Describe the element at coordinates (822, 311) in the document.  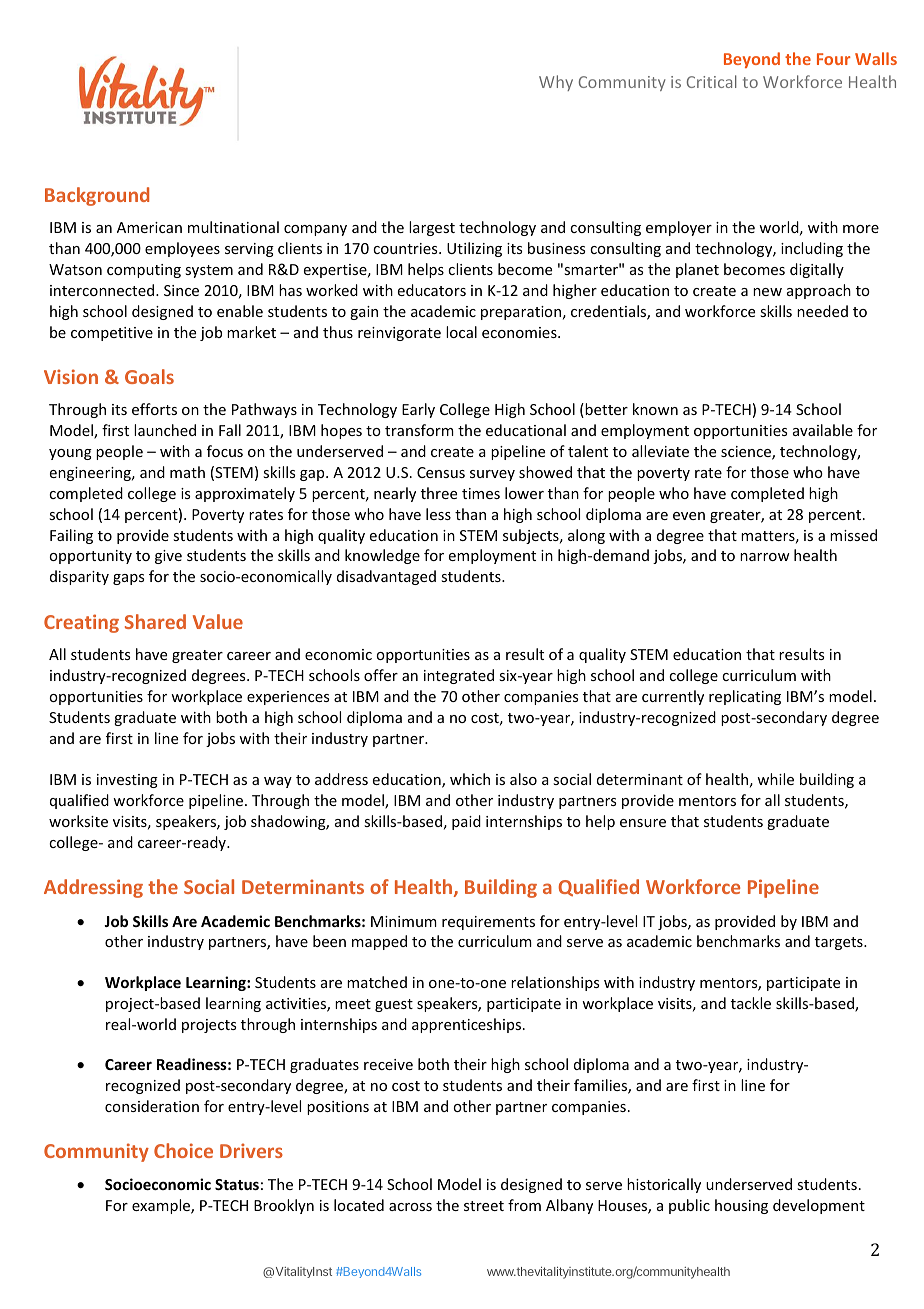
I see `needed` at that location.
